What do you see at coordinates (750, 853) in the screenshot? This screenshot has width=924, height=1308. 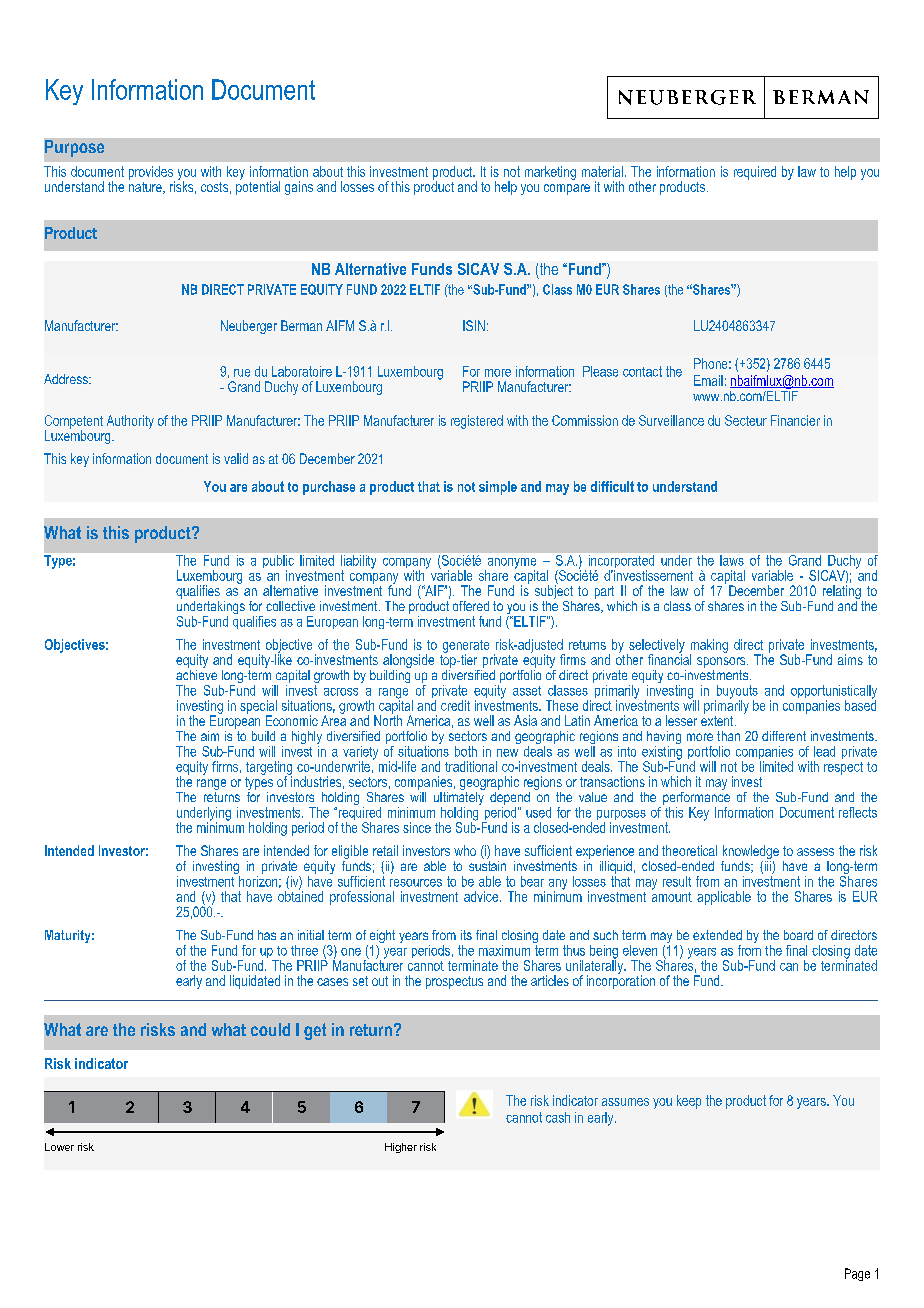 I see `knowledge` at bounding box center [750, 853].
